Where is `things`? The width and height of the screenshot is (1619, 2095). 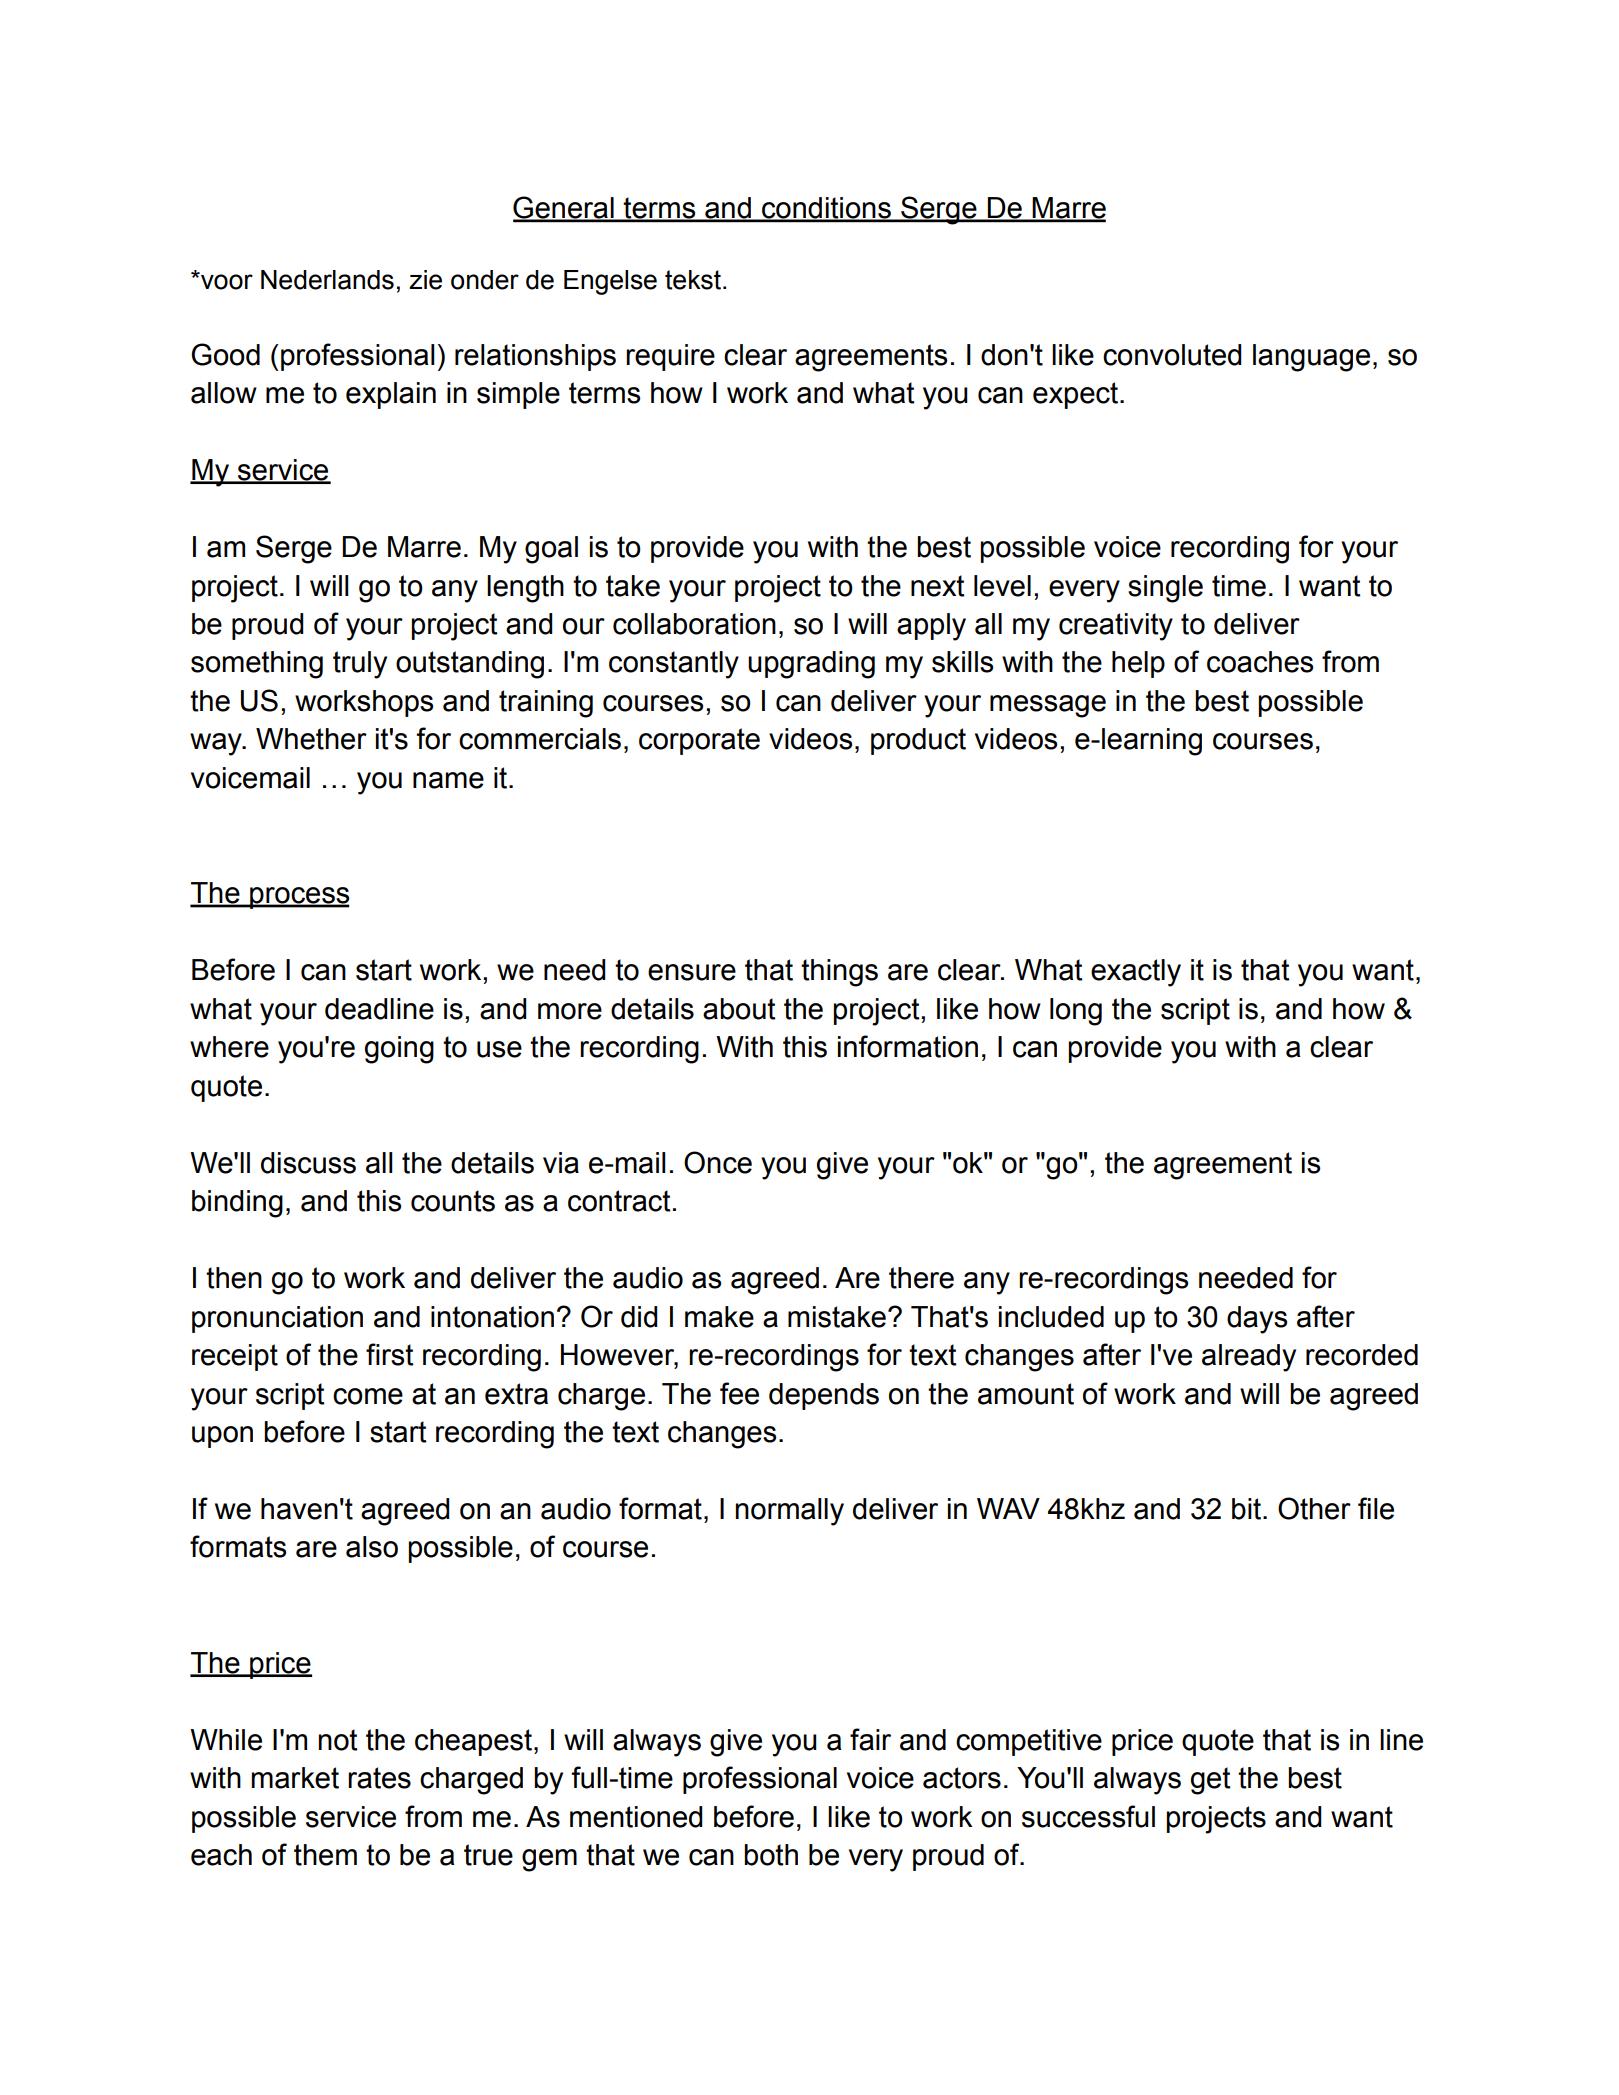
things is located at coordinates (839, 973).
